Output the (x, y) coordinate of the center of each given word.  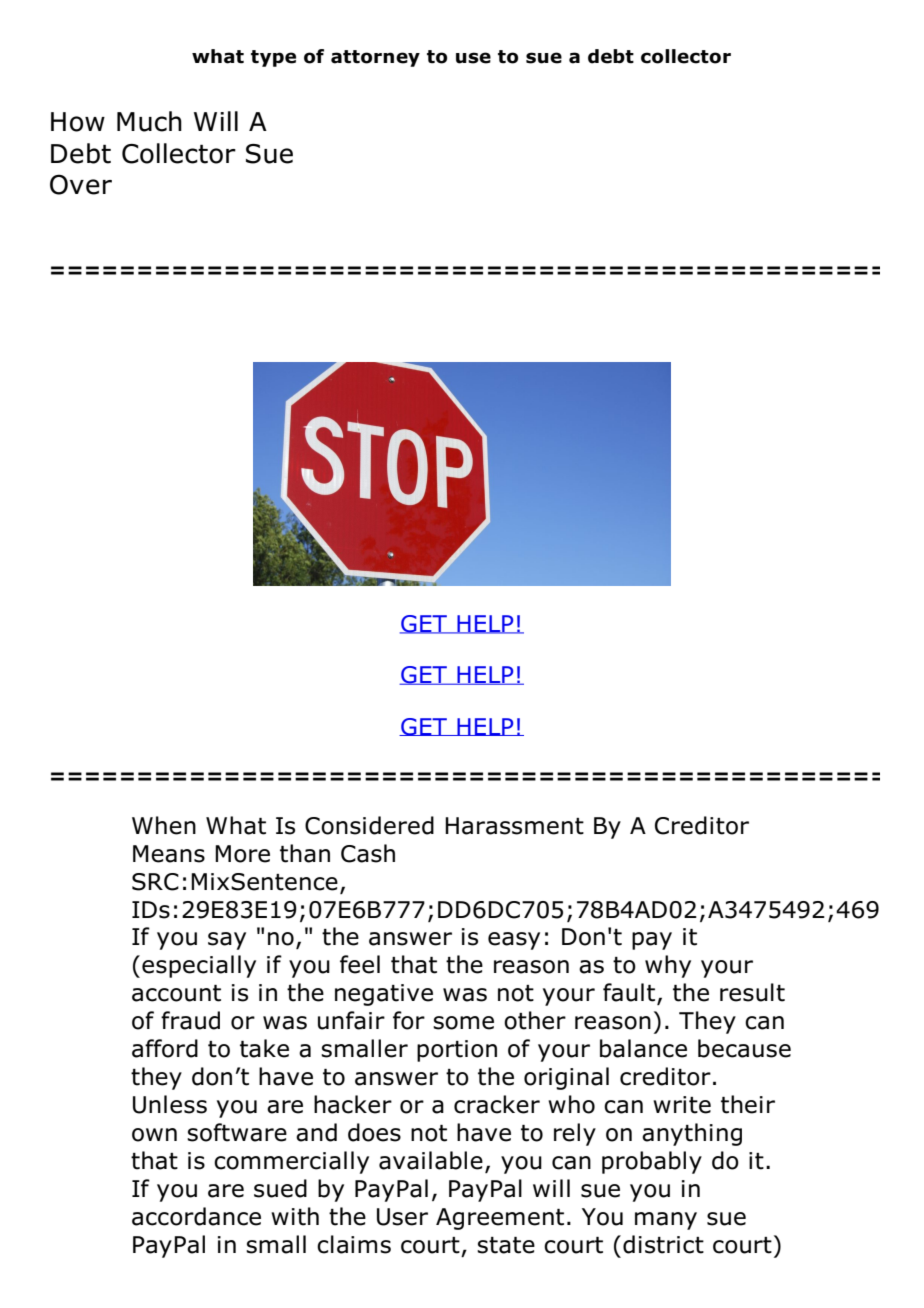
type (273, 58)
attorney (375, 58)
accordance (196, 1216)
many (666, 1221)
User (402, 1217)
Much (149, 121)
